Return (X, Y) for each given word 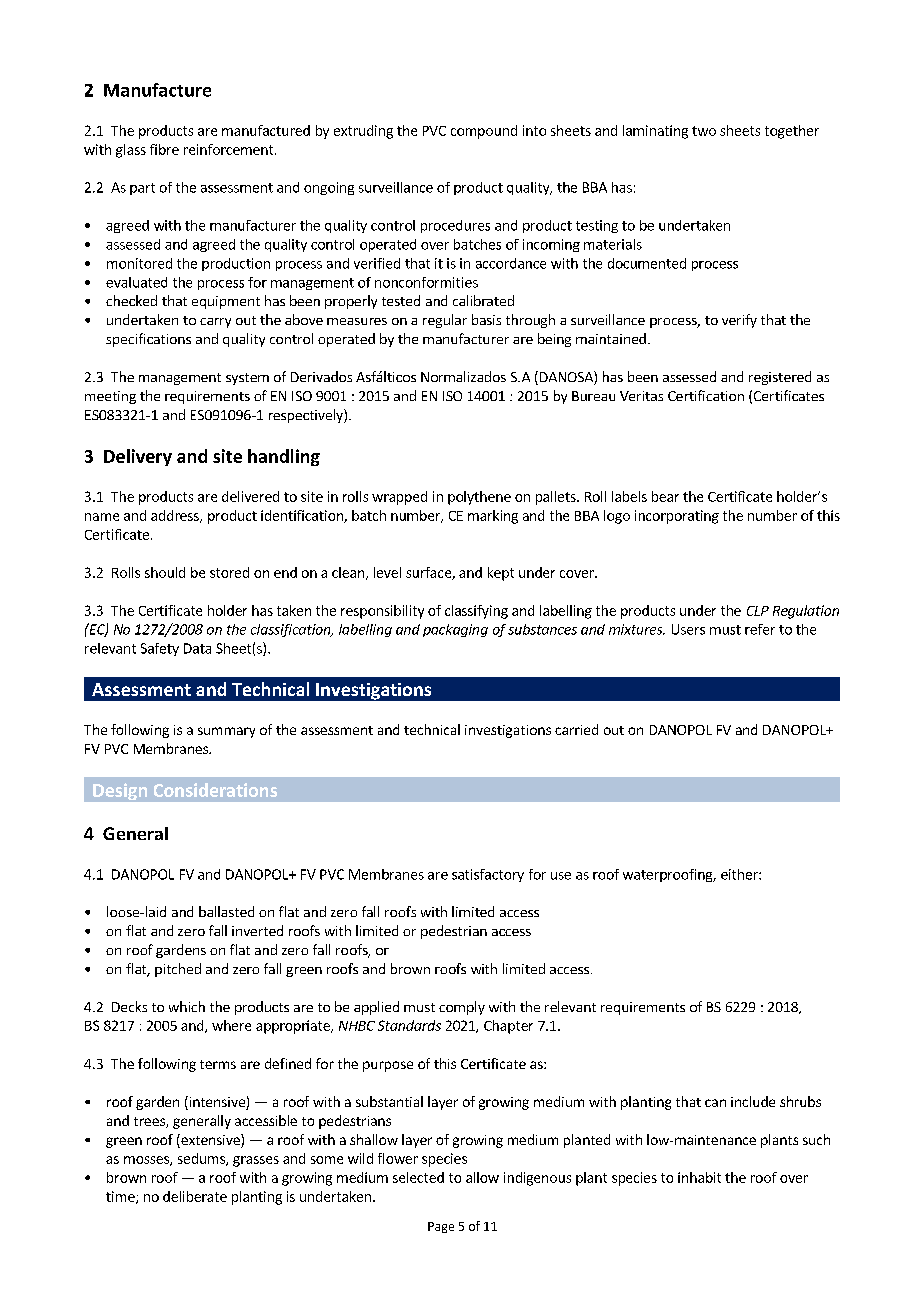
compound (484, 132)
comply (462, 1008)
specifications (148, 340)
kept (501, 574)
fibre (164, 149)
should (165, 572)
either (740, 874)
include (753, 1101)
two (704, 131)
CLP (758, 611)
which (187, 1006)
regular (445, 321)
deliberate (195, 1196)
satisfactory (488, 875)
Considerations (215, 790)
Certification (706, 395)
